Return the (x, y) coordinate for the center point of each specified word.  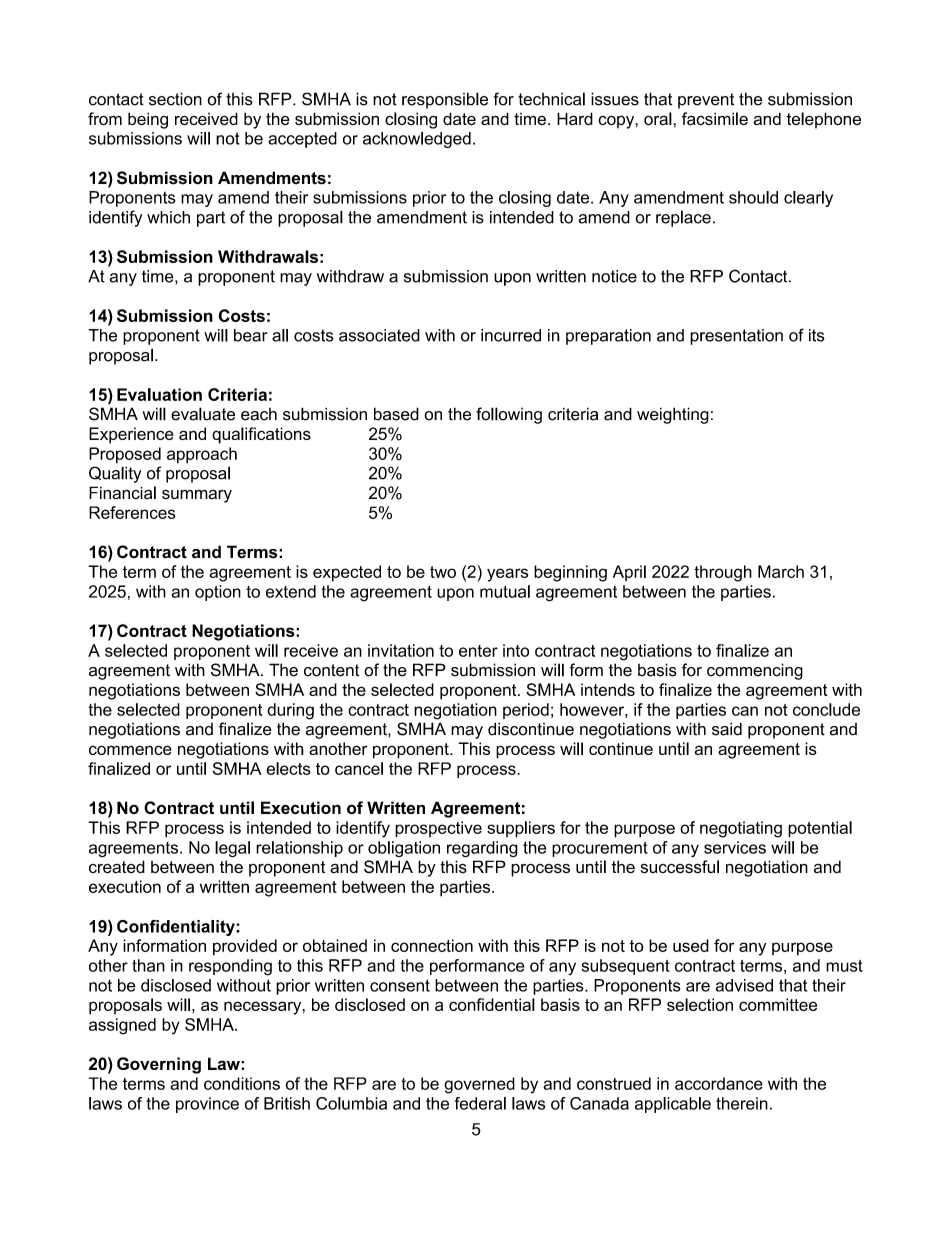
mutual (505, 591)
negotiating (741, 829)
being (148, 120)
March (781, 571)
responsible (445, 100)
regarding (482, 849)
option (218, 593)
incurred (511, 335)
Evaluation (159, 394)
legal (232, 849)
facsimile (715, 118)
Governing (159, 1065)
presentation (736, 337)
